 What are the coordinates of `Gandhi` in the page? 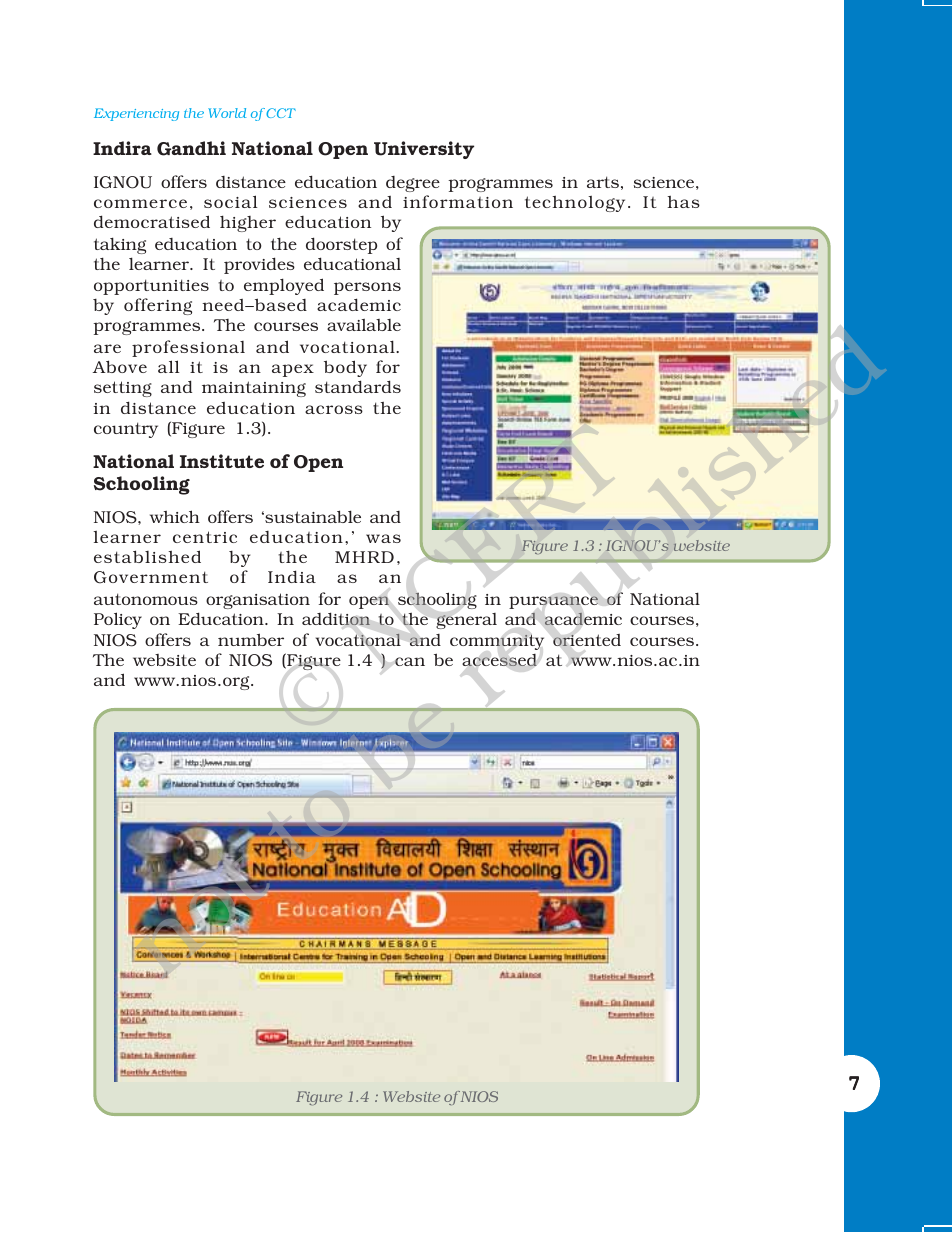 It's located at (191, 148).
